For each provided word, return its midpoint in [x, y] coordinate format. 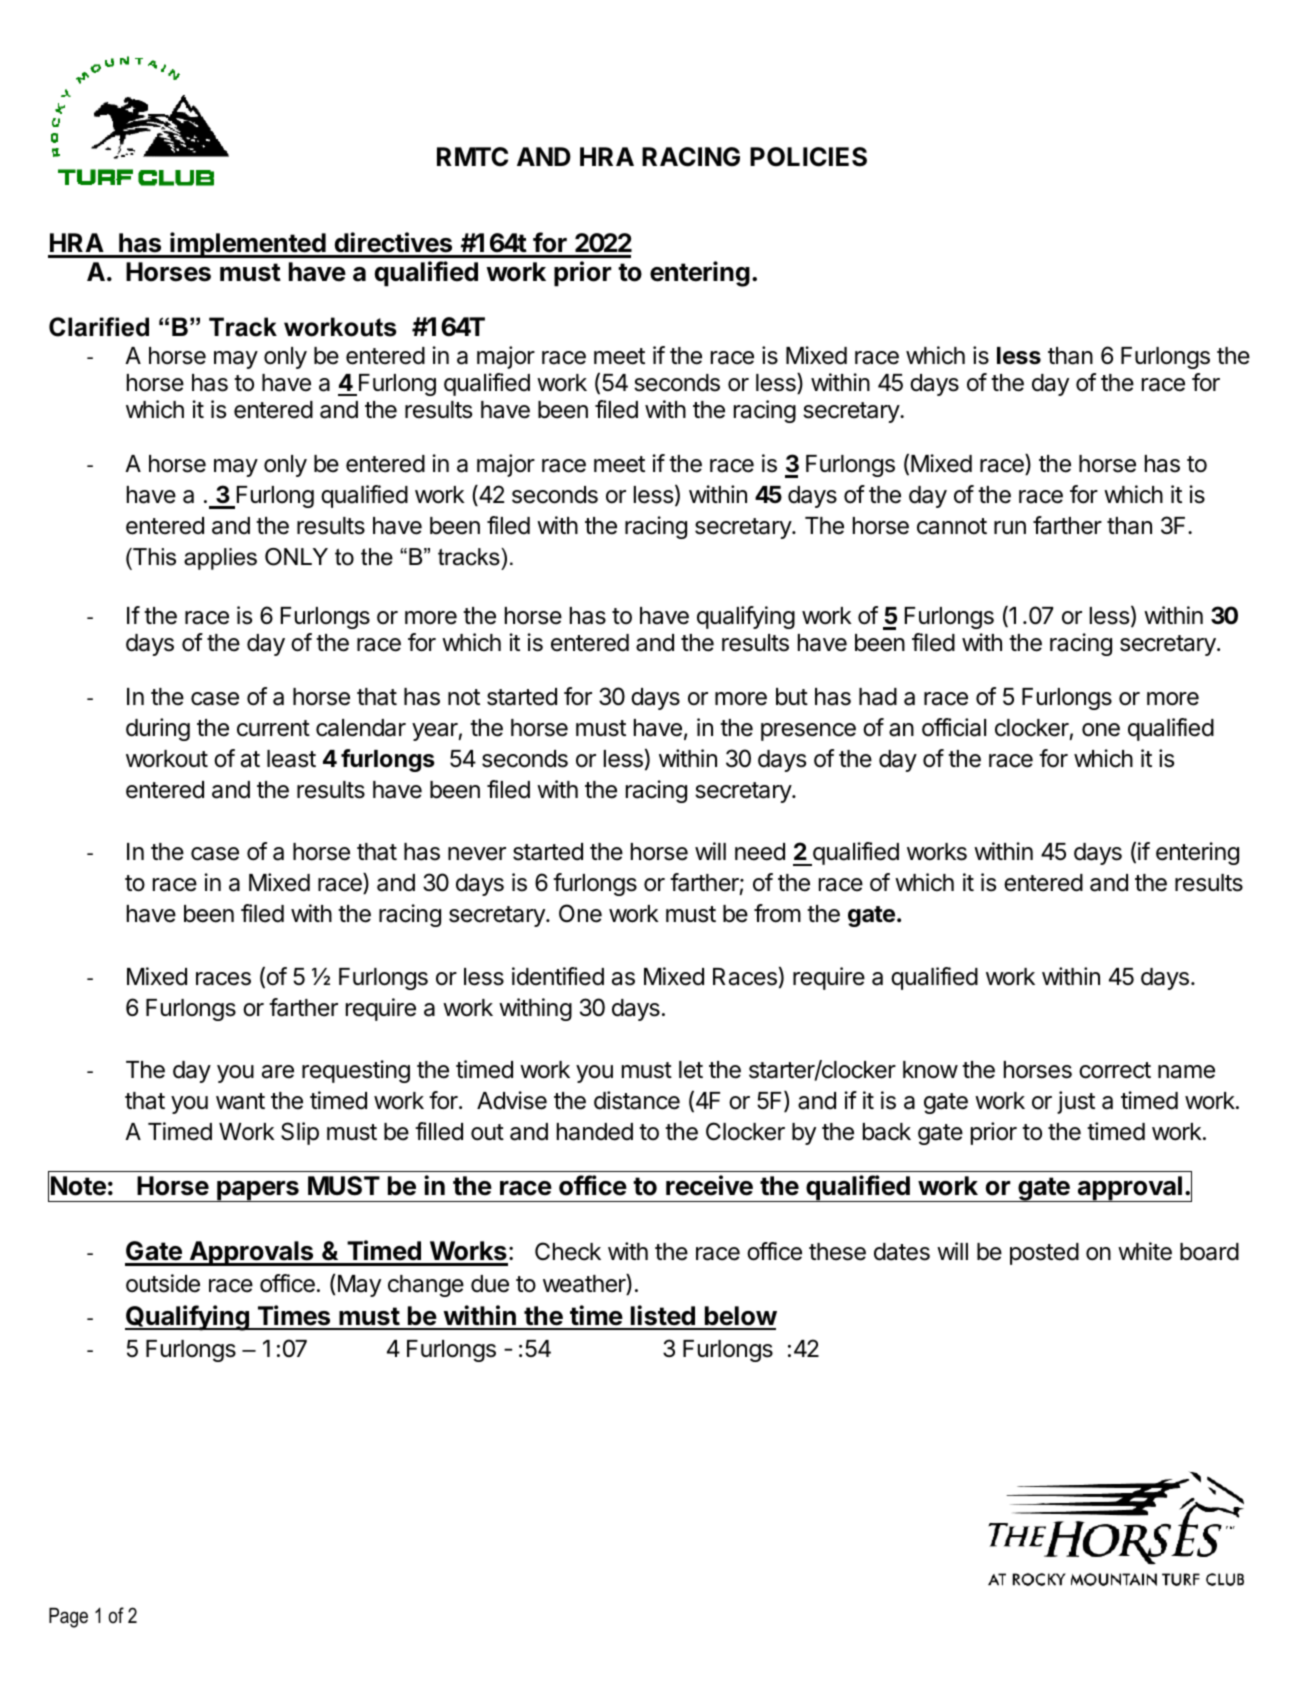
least [291, 759]
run [1010, 527]
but [792, 697]
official [954, 727]
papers [258, 1191]
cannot [952, 526]
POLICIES [808, 157]
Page [68, 1618]
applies [220, 559]
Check [568, 1251]
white [1145, 1251]
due [490, 1284]
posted [1044, 1254]
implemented [248, 245]
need [760, 852]
